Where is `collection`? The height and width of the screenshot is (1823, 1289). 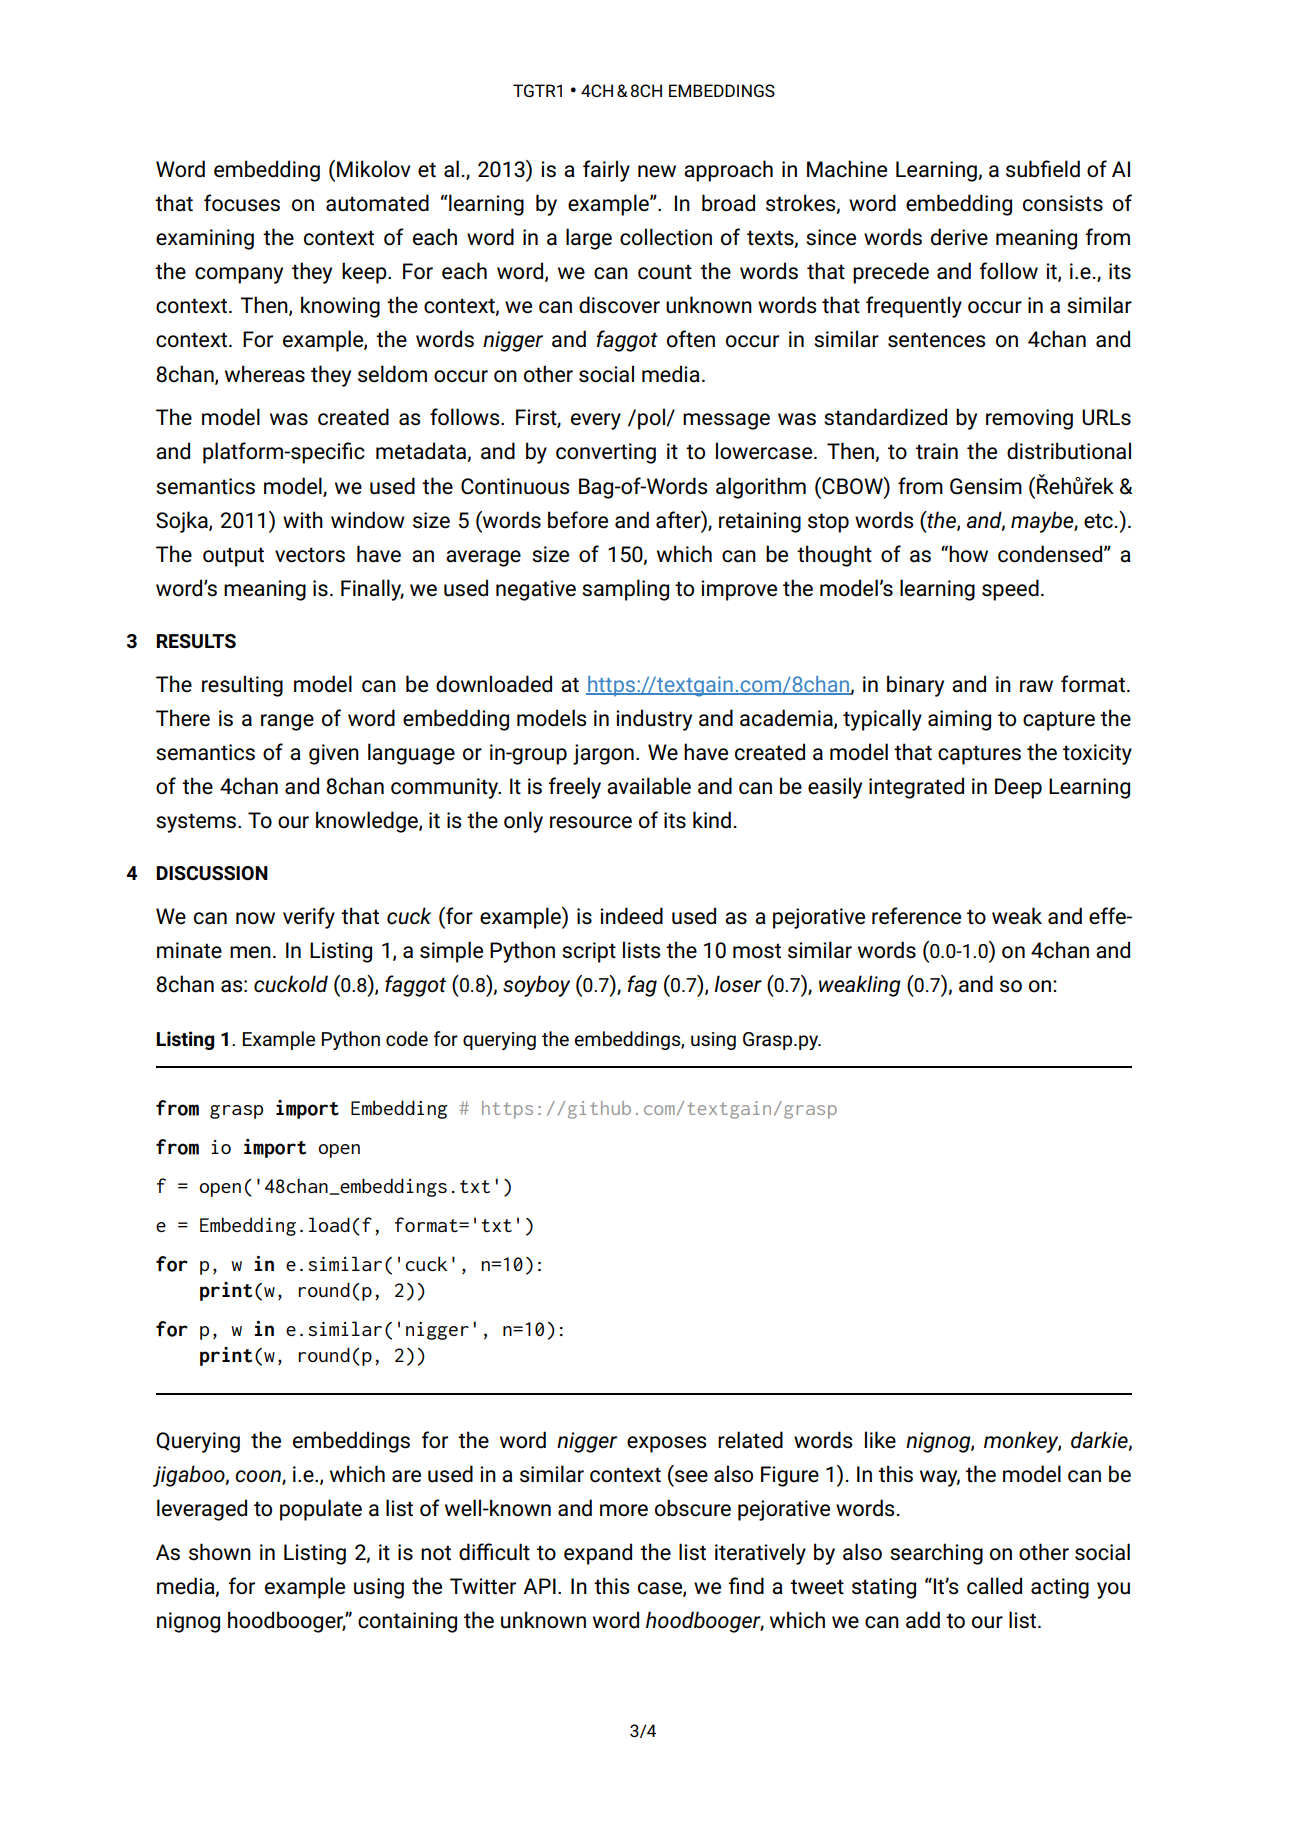
collection is located at coordinates (666, 237).
